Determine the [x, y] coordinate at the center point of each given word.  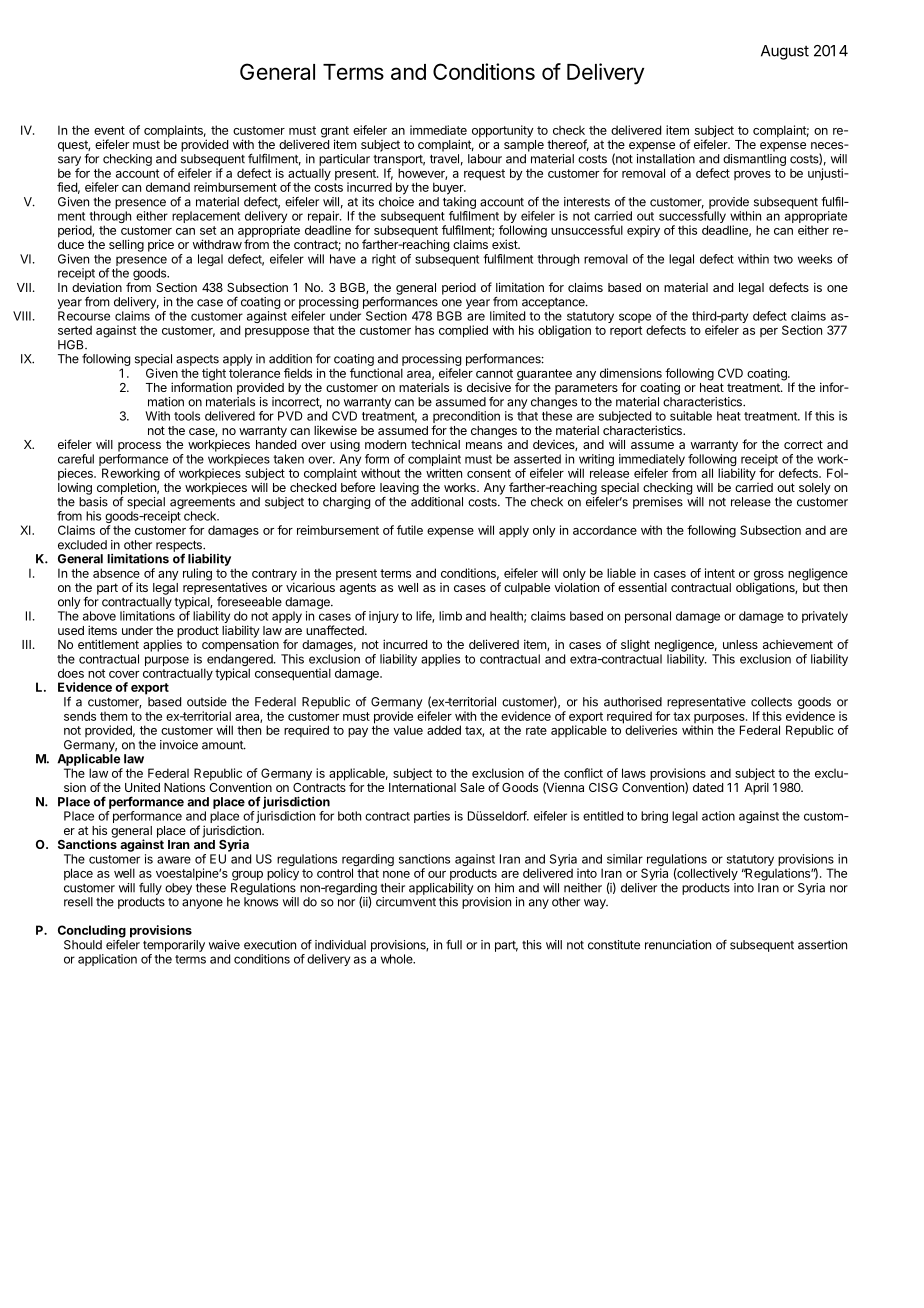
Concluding [92, 931]
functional [376, 373]
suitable [691, 416]
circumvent [406, 902]
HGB [72, 345]
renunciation [678, 945]
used [71, 630]
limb [450, 616]
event [109, 130]
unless [740, 644]
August [785, 52]
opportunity [503, 131]
